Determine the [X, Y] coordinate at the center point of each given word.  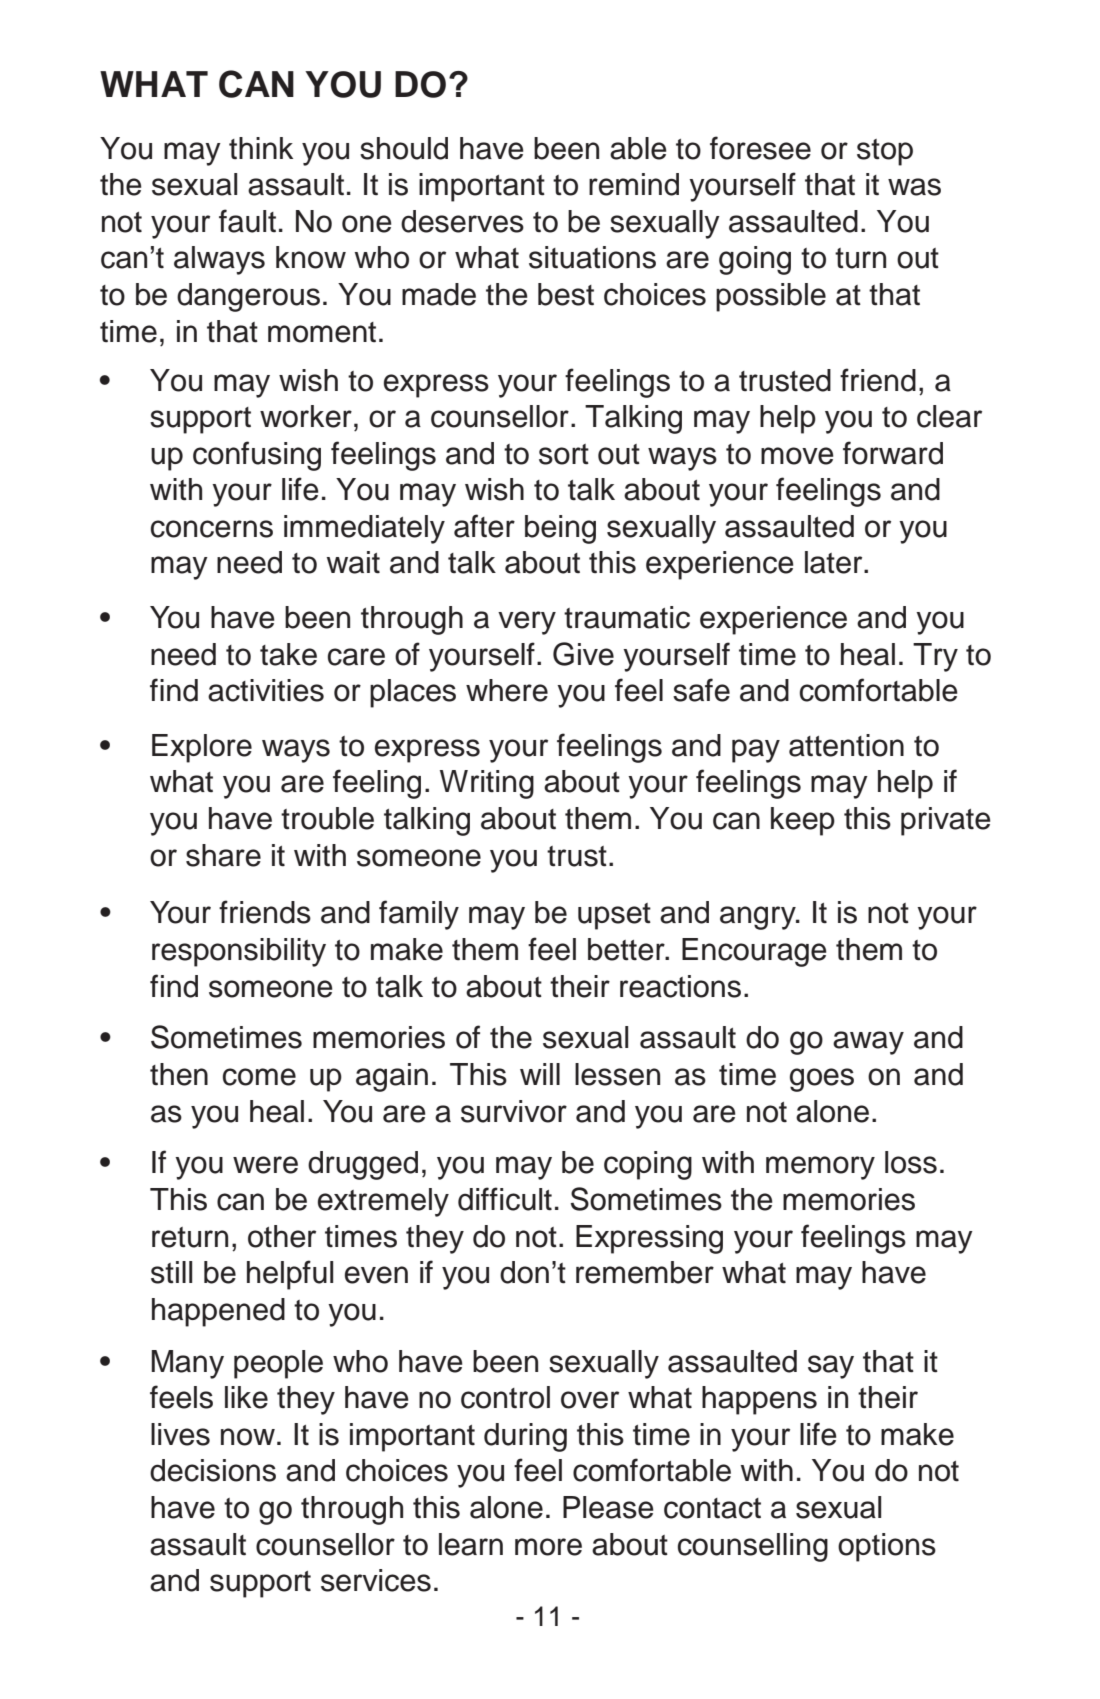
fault [247, 221]
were [265, 1165]
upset [614, 916]
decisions [213, 1470]
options [887, 1547]
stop [885, 152]
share [223, 855]
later [835, 562]
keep [803, 821]
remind [634, 184]
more [548, 1547]
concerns [212, 529]
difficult [505, 1199]
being [560, 529]
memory [820, 1168]
